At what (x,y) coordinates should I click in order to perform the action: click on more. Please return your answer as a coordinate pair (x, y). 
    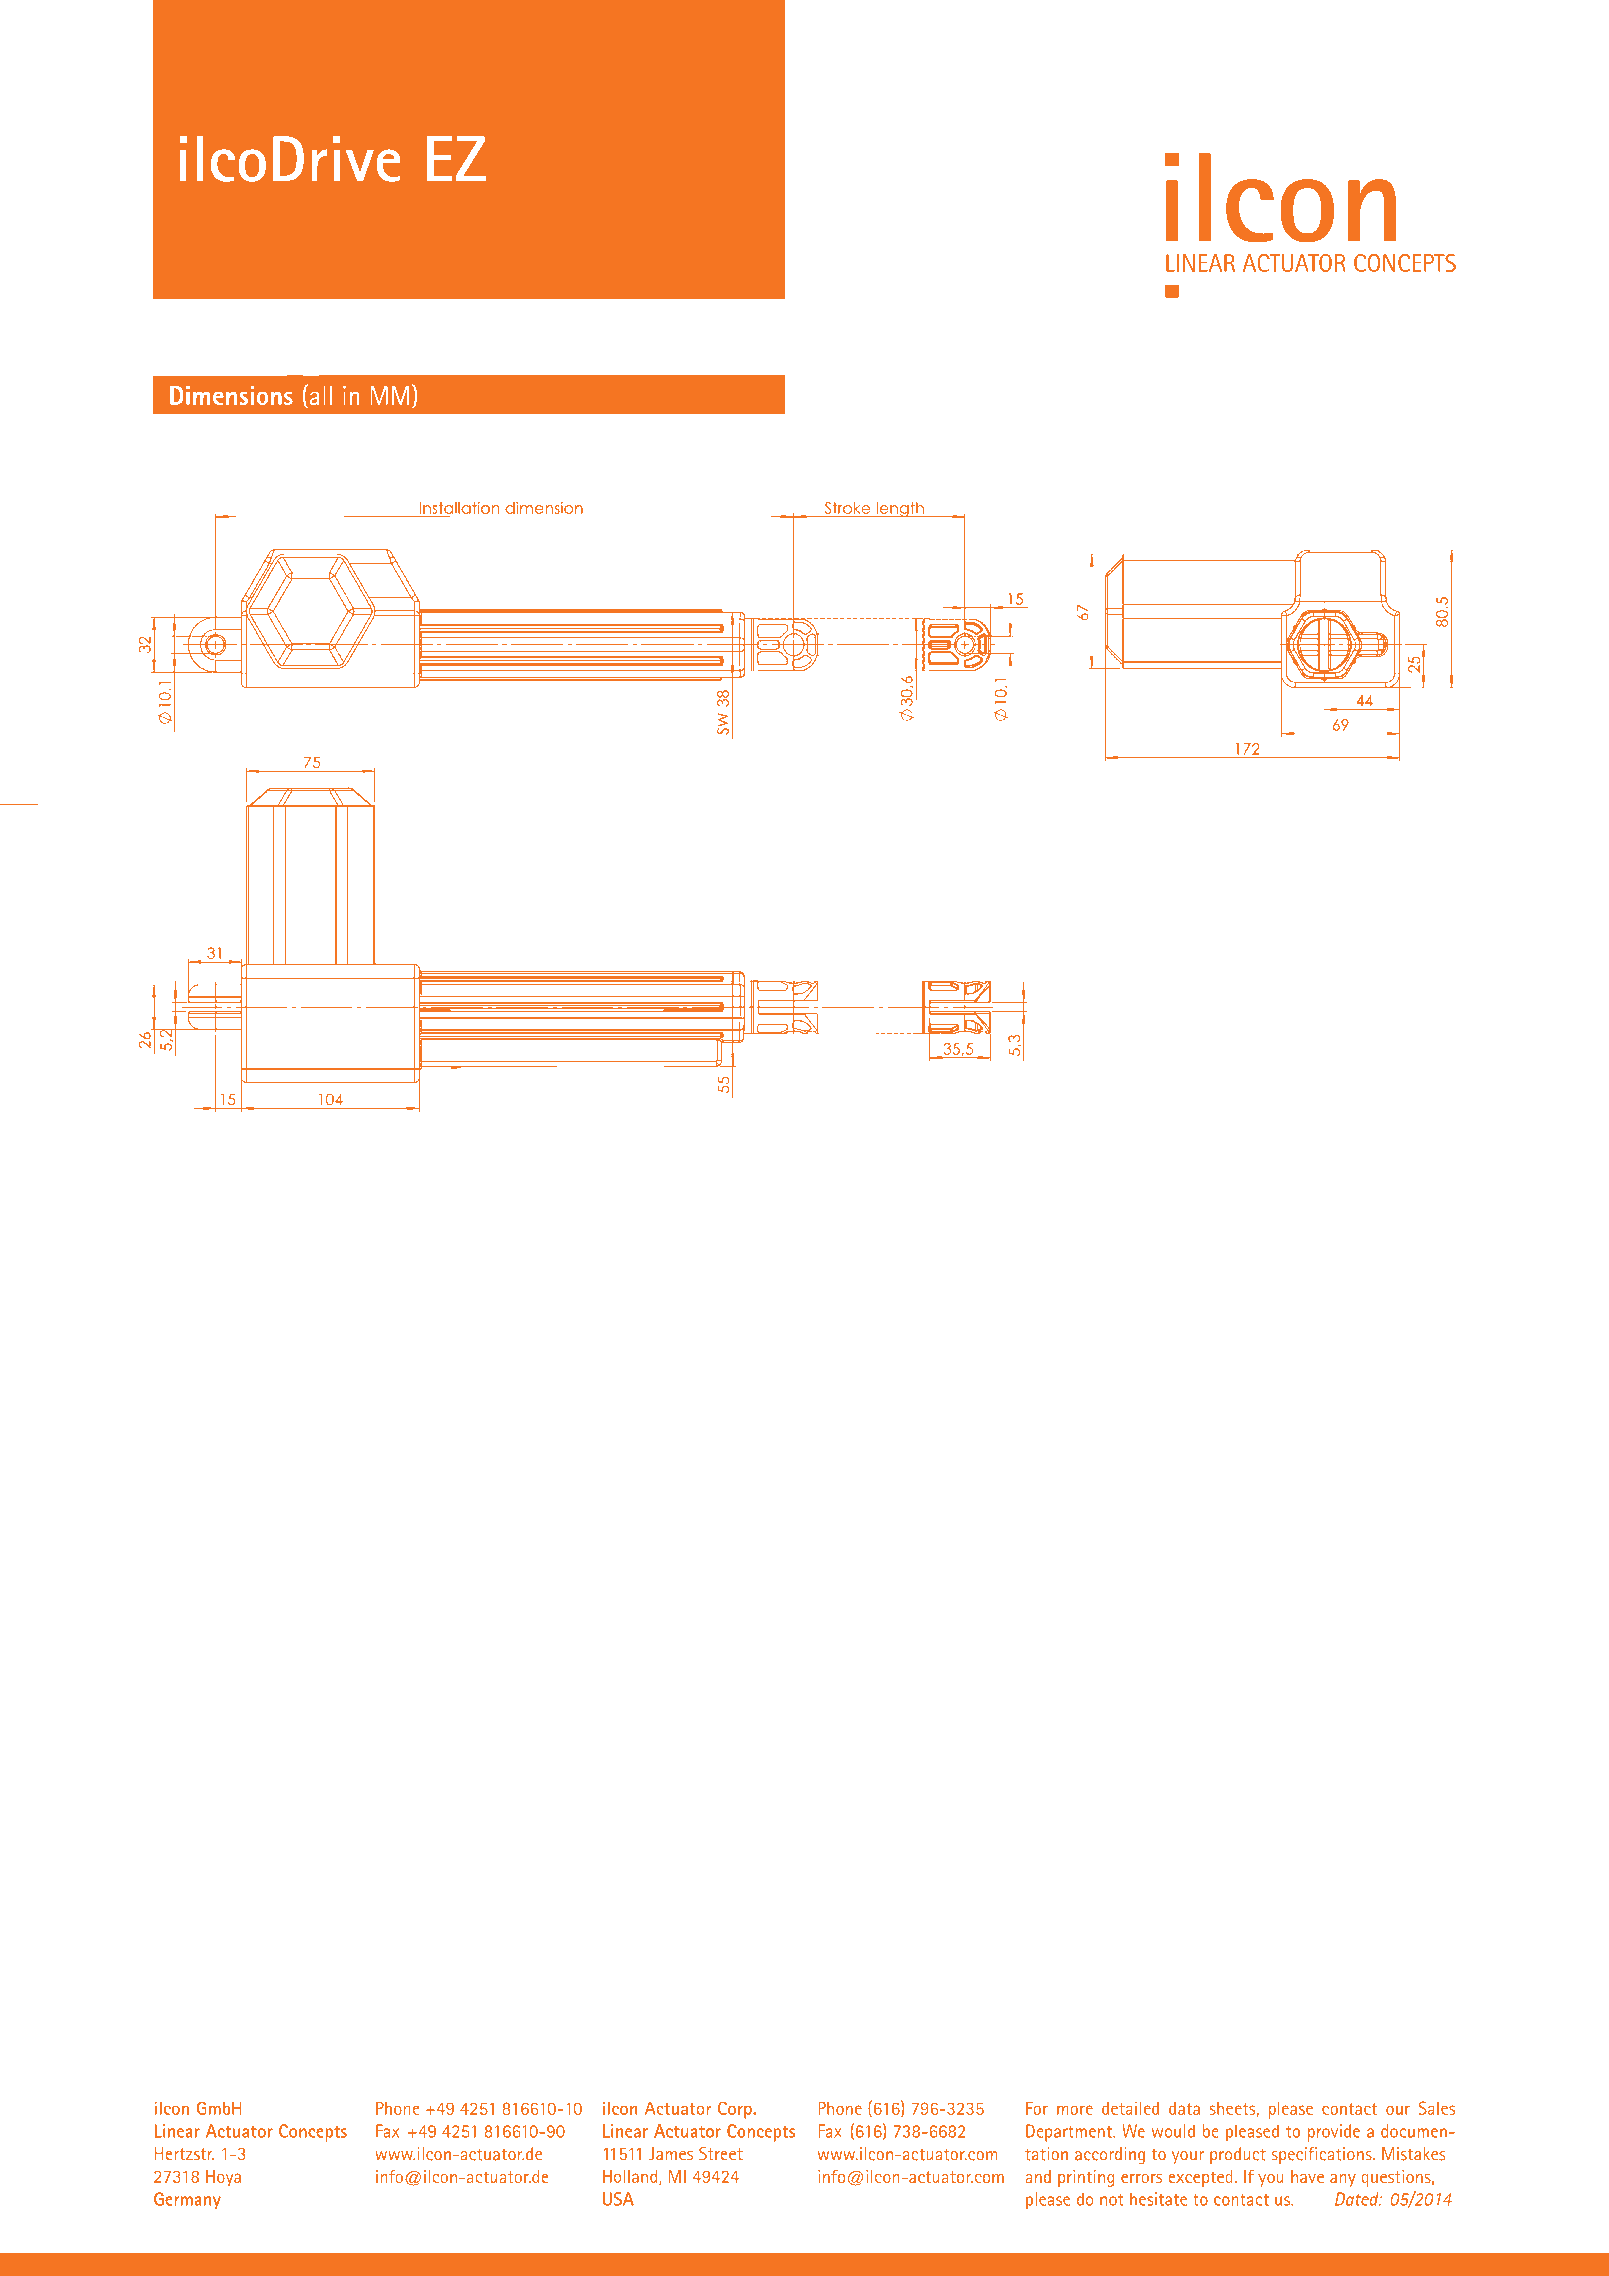
    Looking at the image, I should click on (1075, 2110).
